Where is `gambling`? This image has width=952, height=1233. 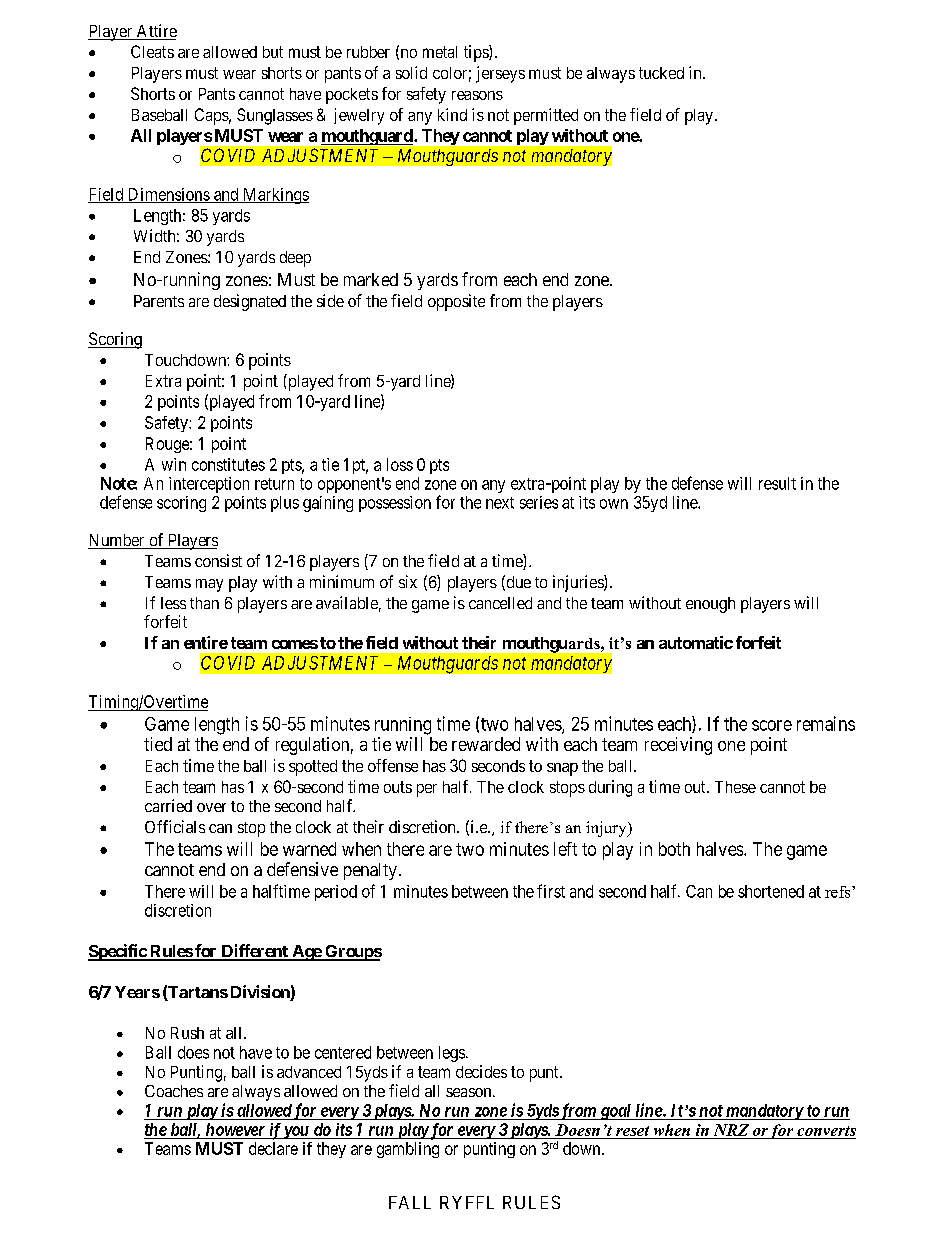 gambling is located at coordinates (408, 1150).
